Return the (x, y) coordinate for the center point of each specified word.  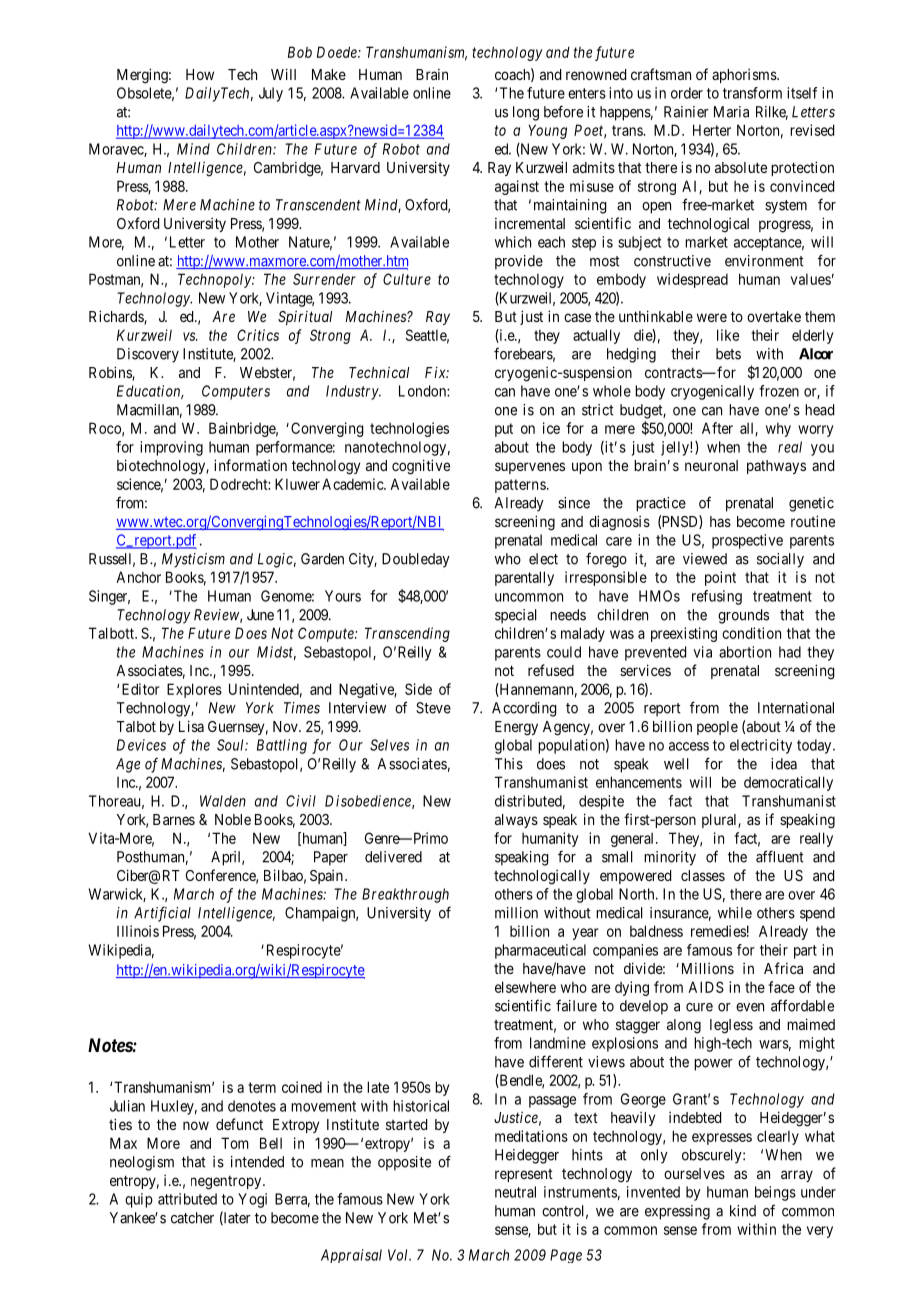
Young (547, 131)
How (200, 74)
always (516, 821)
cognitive (421, 467)
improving (171, 448)
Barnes (174, 819)
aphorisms (745, 76)
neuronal (711, 465)
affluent (780, 856)
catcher (192, 1218)
